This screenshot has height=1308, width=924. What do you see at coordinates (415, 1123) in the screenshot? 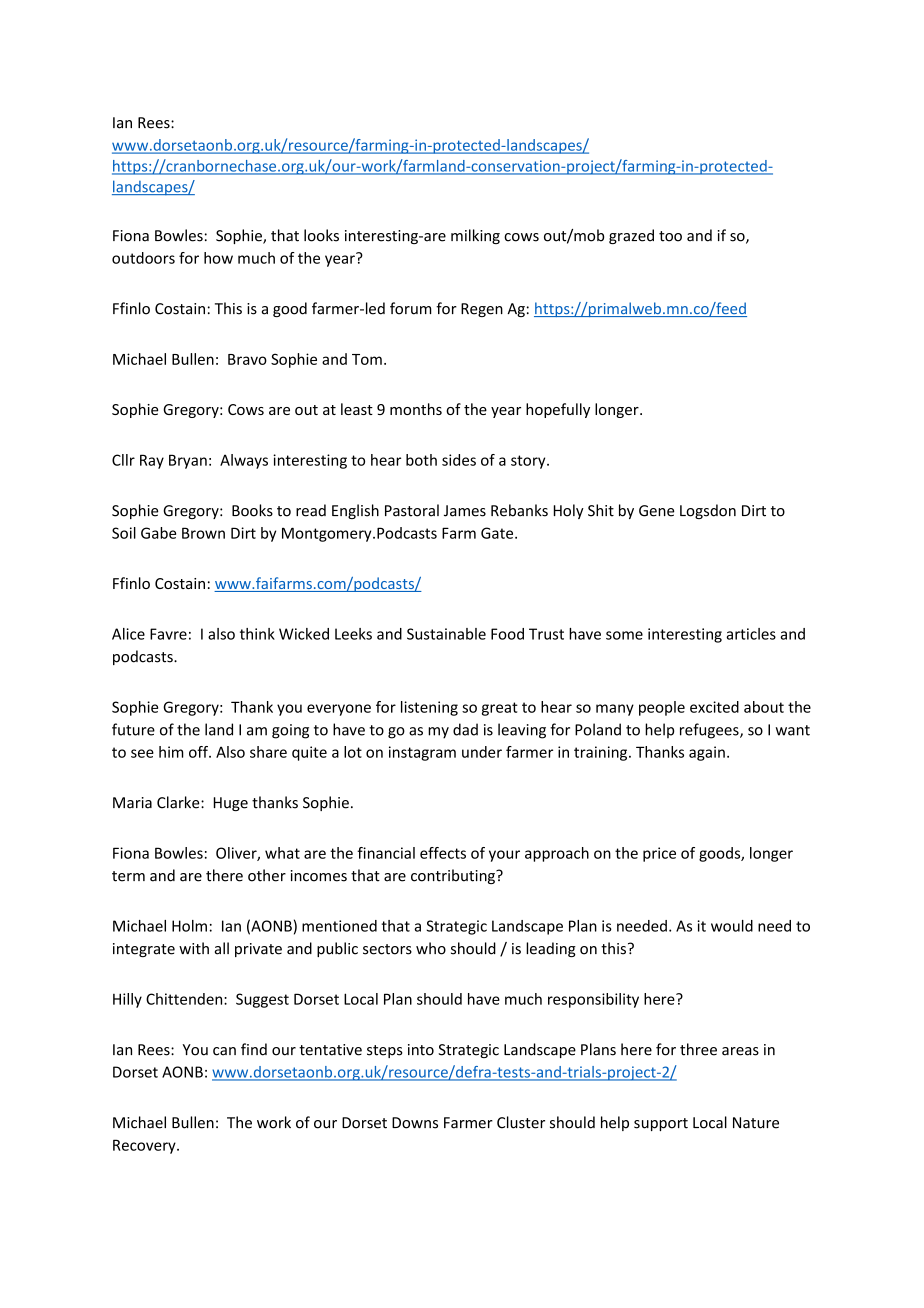
I see `Downs` at bounding box center [415, 1123].
